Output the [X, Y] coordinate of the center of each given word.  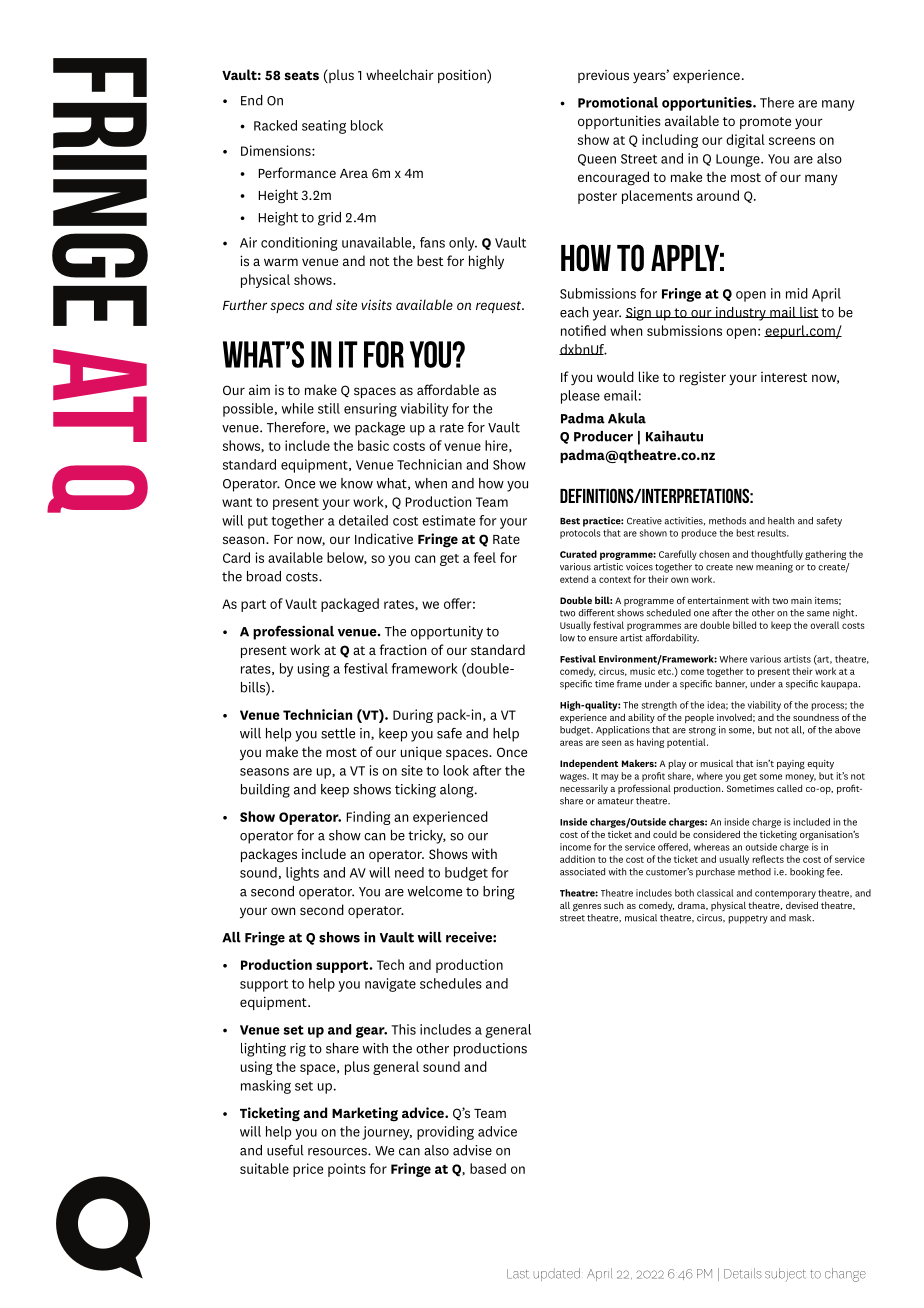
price [308, 1170]
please [580, 397]
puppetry [748, 919]
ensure [603, 639]
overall [824, 625]
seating [324, 127]
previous [603, 76]
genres [587, 907]
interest [784, 377]
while [298, 408]
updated [557, 1274]
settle [338, 733]
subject [785, 1275]
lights [302, 874]
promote [765, 123]
